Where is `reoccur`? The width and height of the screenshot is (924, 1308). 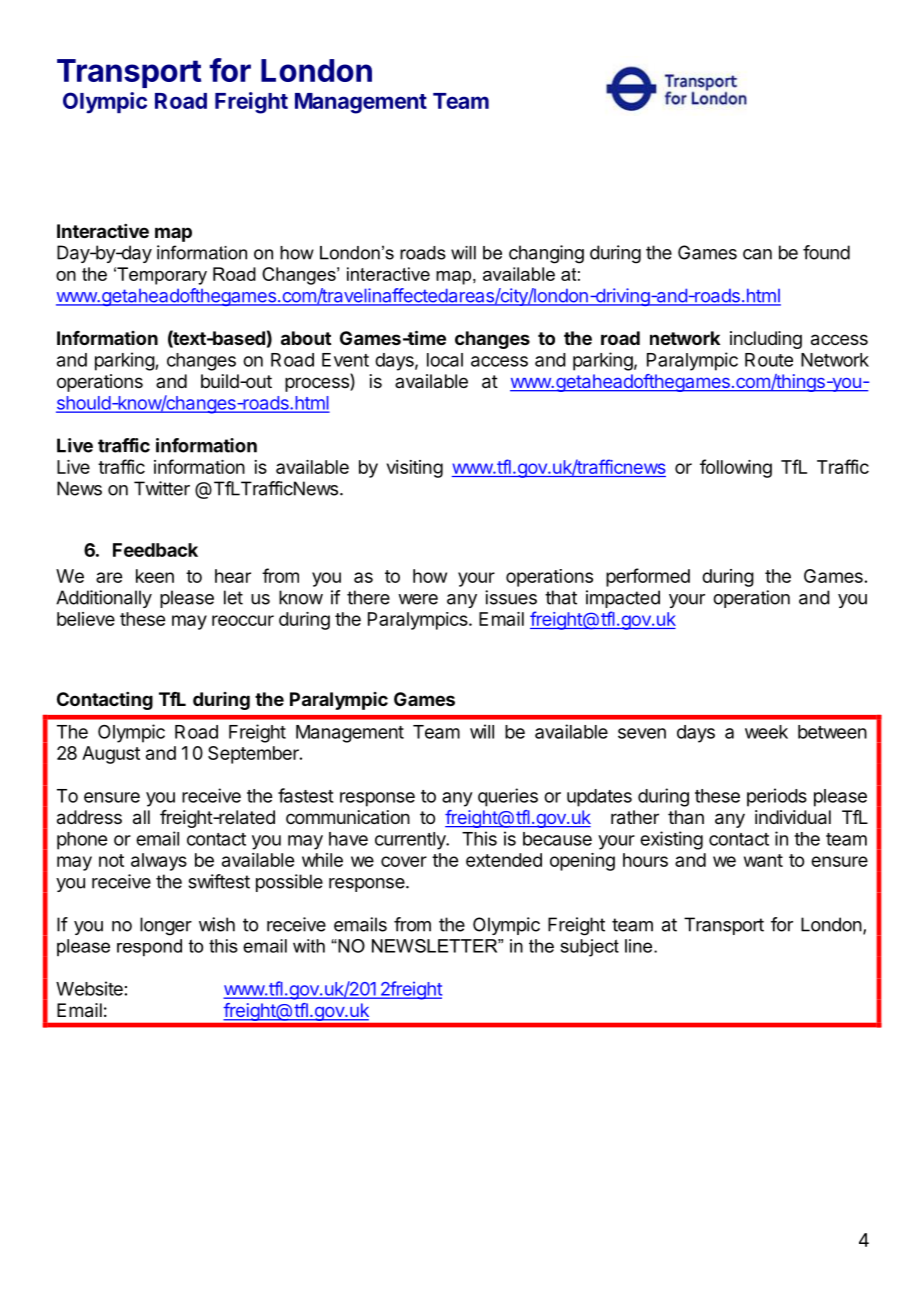
reoccur is located at coordinates (243, 620).
